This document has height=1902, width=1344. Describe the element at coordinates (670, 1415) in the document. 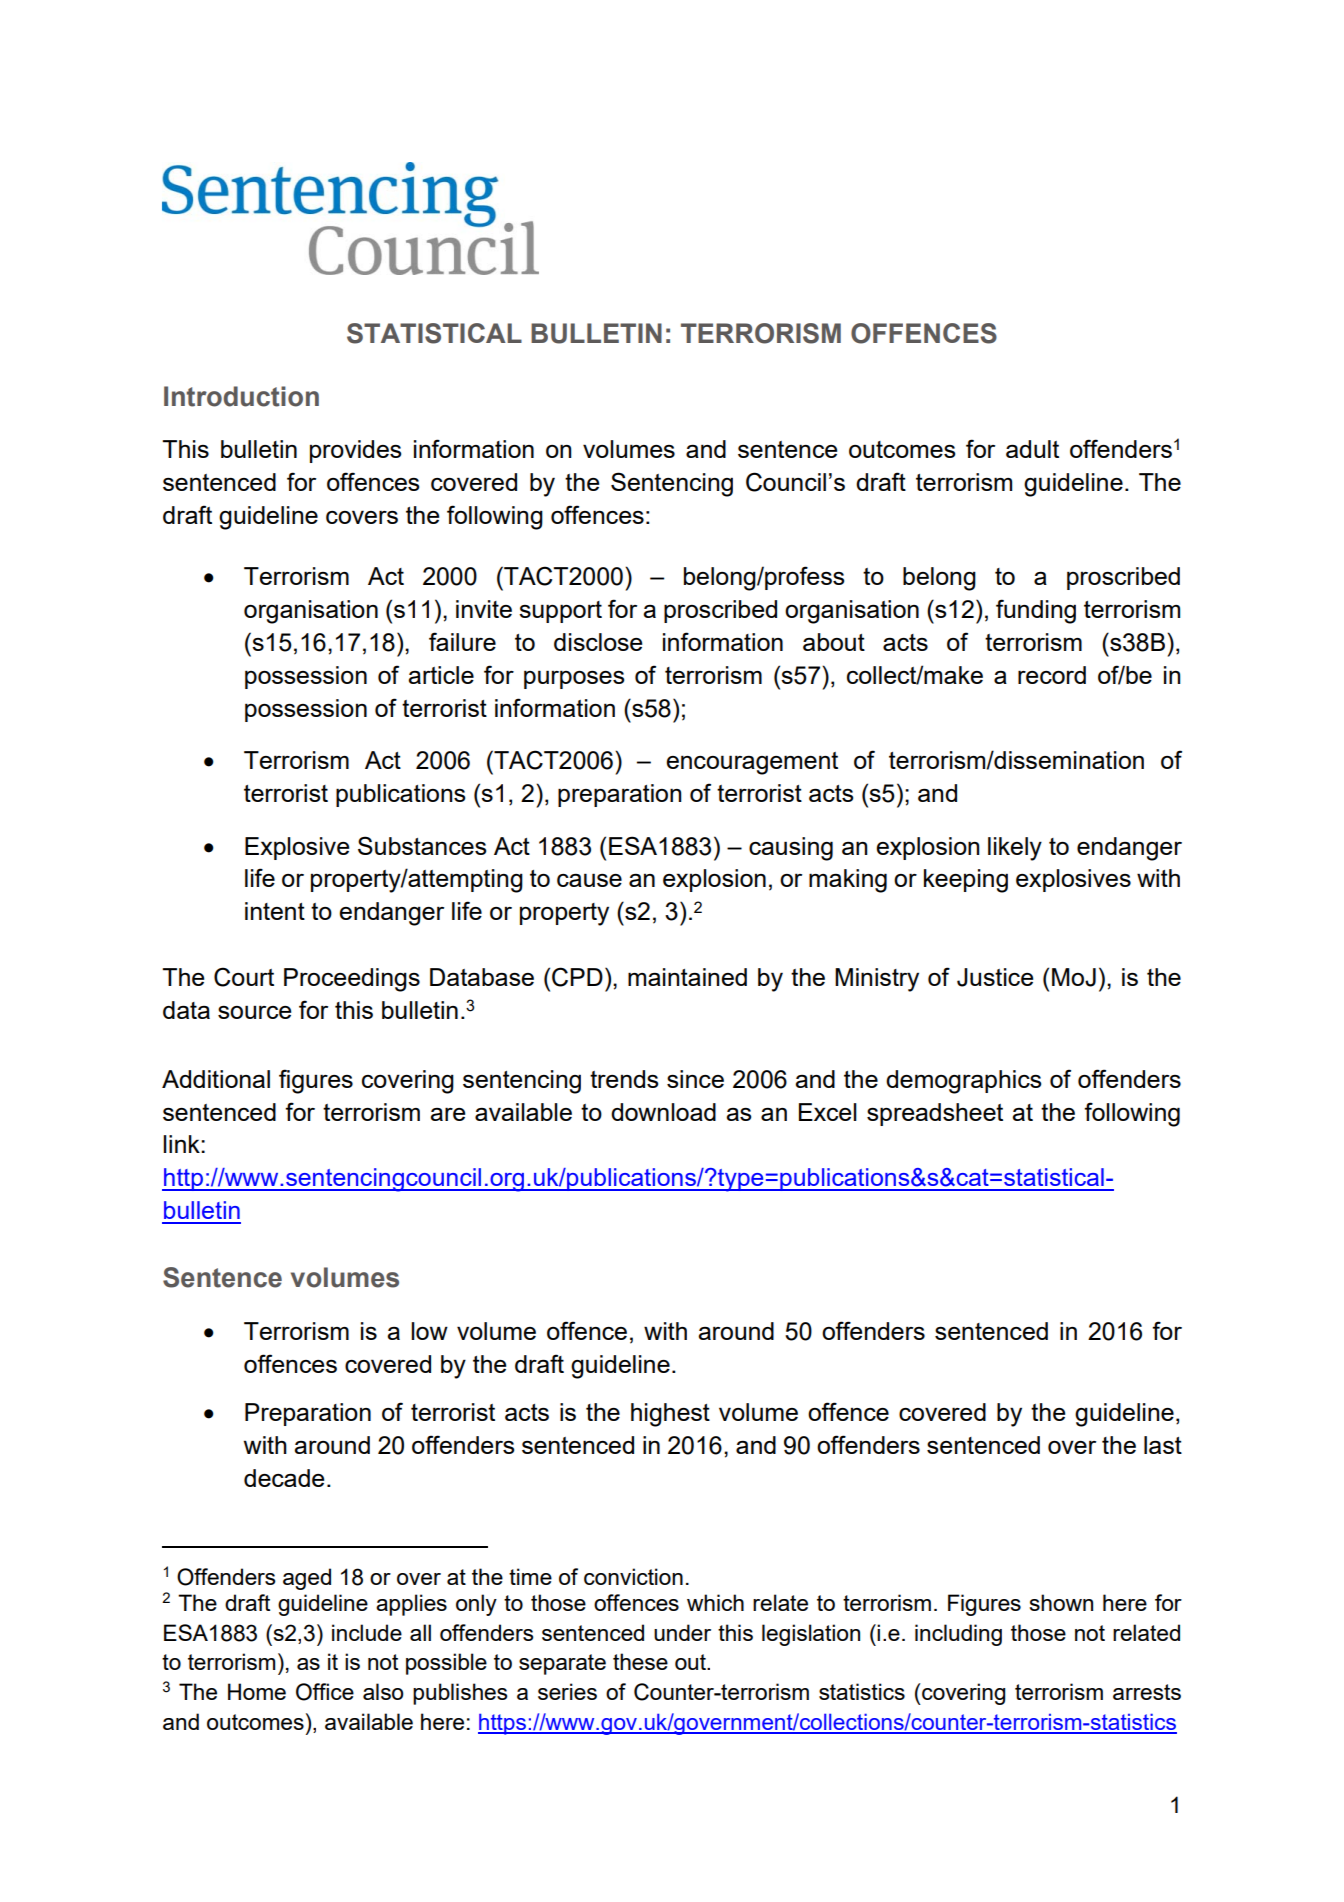

I see `highest` at that location.
